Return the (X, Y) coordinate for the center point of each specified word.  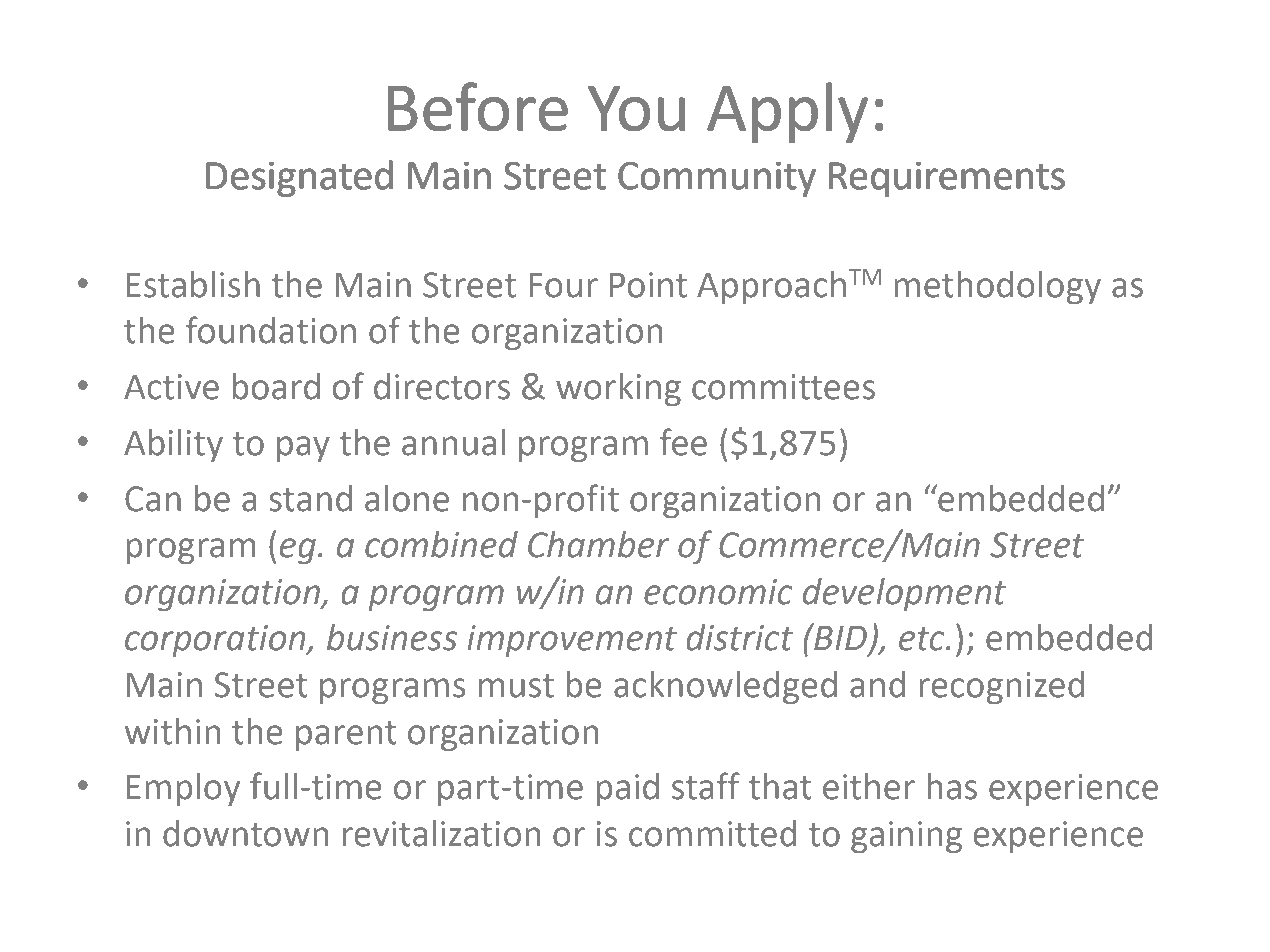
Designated (299, 178)
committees (783, 387)
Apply (787, 112)
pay (303, 449)
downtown (245, 833)
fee (683, 442)
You (636, 109)
